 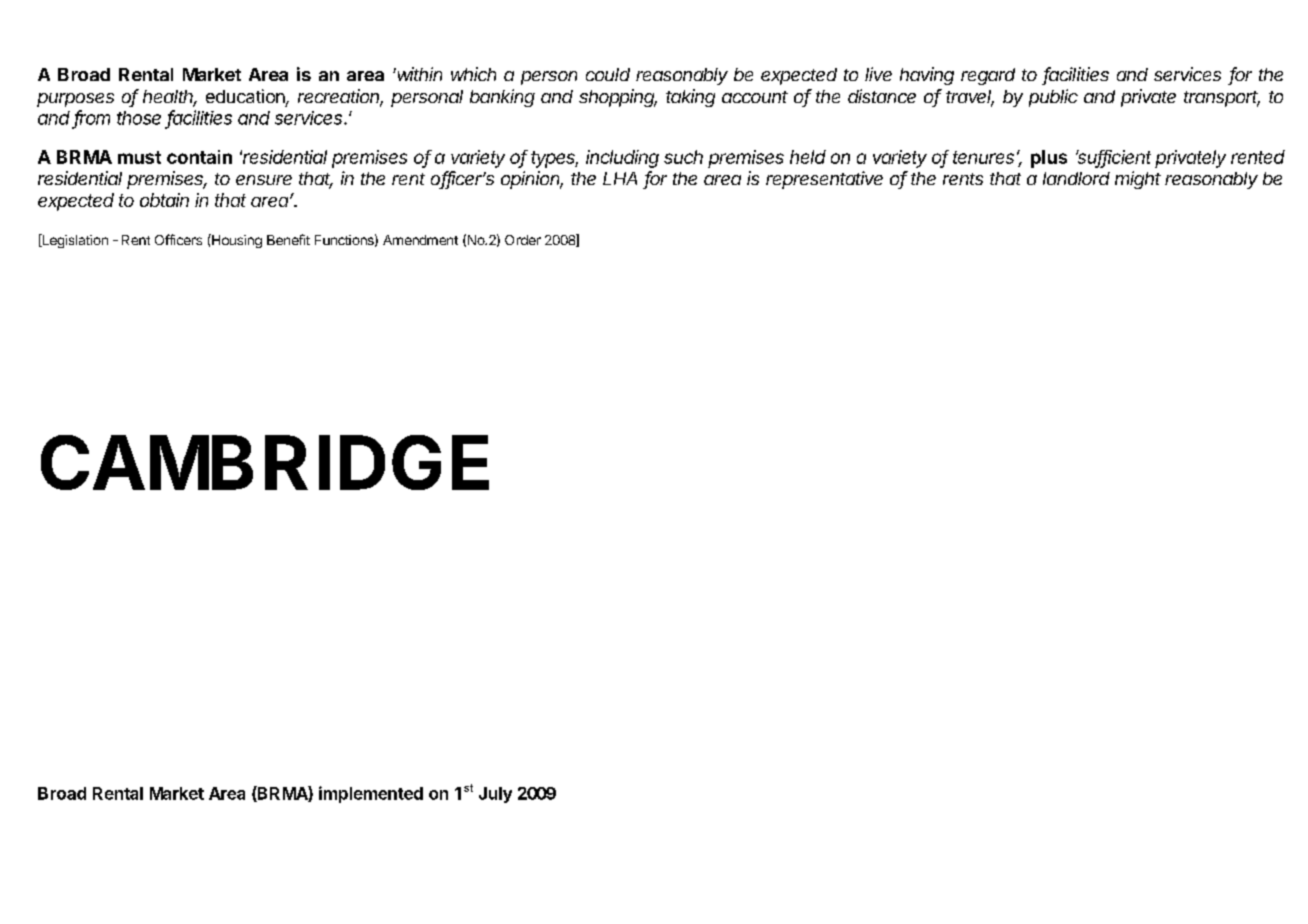 I want to click on CAMBRIDGE, so click(x=265, y=462).
